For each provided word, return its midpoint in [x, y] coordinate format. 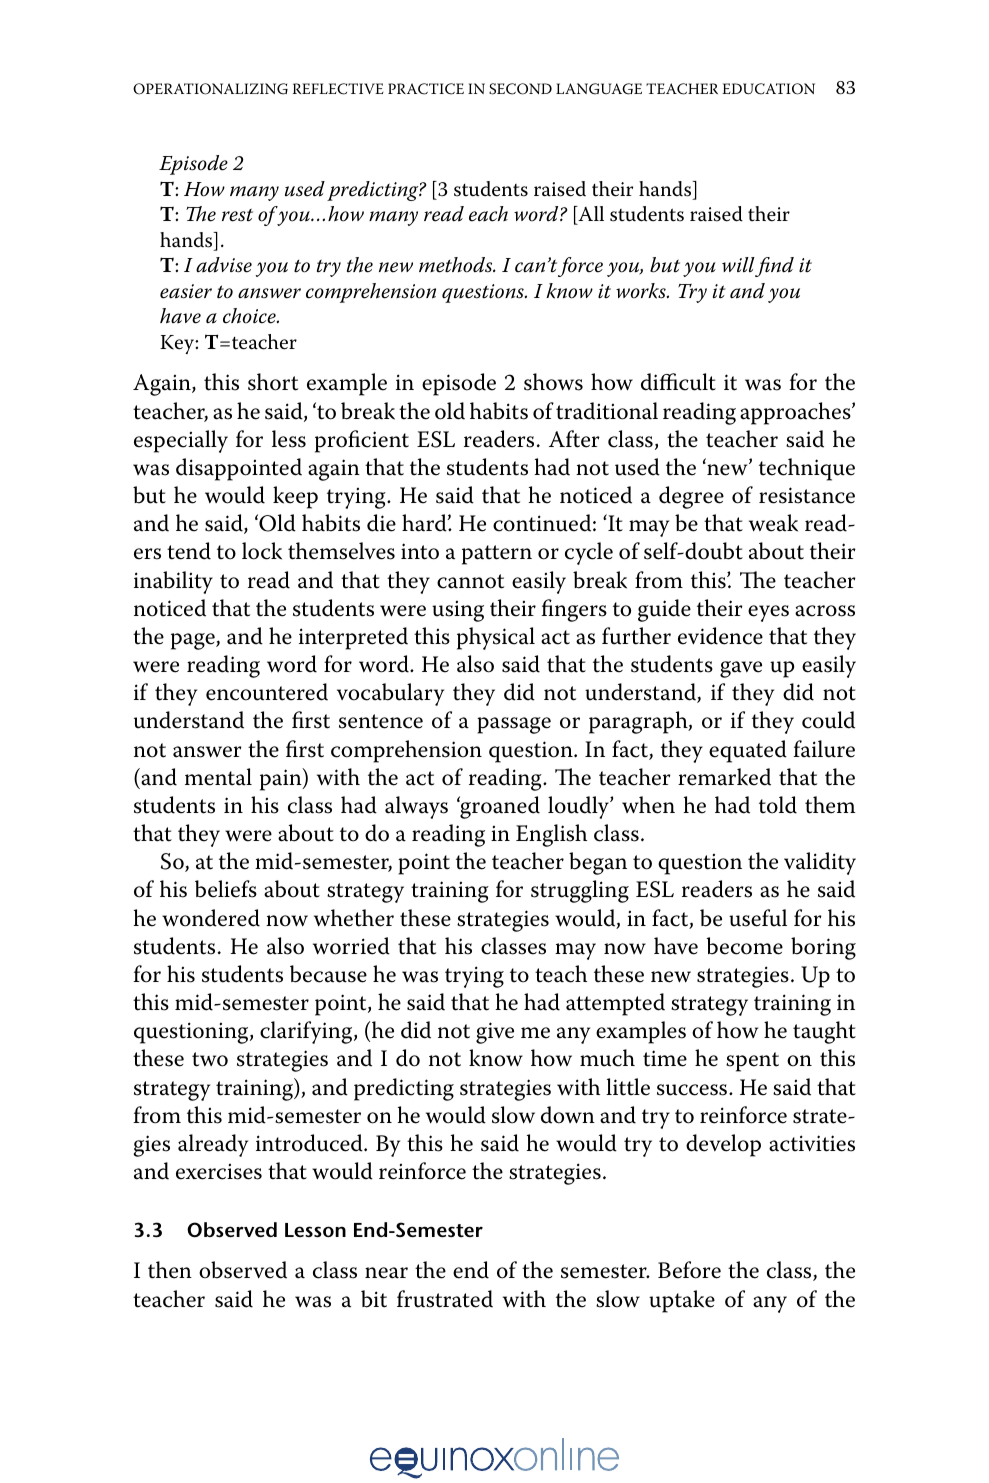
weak [773, 523]
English [551, 835]
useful [758, 918]
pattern [497, 555]
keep [295, 497]
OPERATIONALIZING [210, 89]
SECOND [520, 89]
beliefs [226, 889]
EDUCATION [768, 89]
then [170, 1270]
